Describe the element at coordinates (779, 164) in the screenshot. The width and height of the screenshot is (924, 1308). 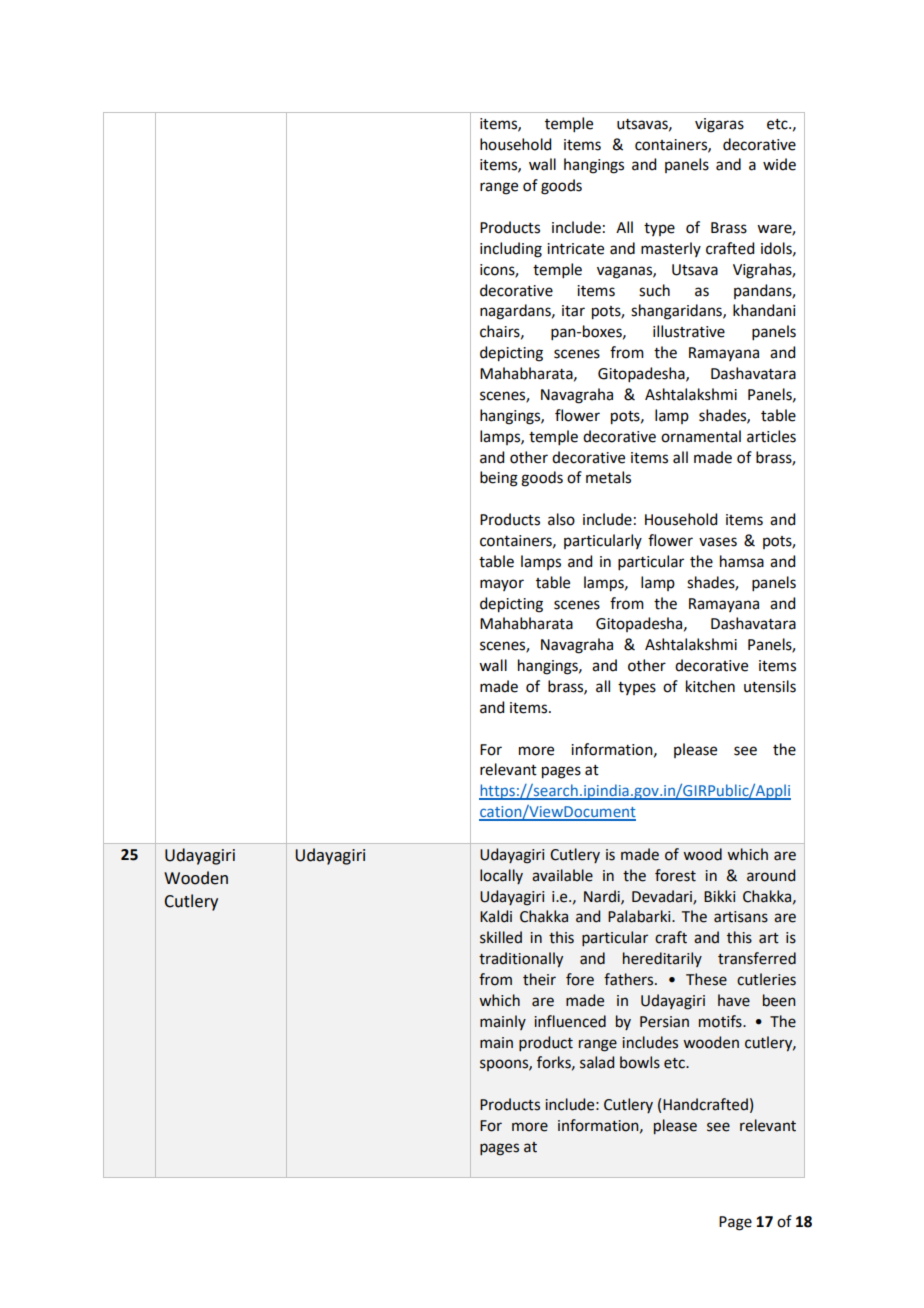
I see `wide` at that location.
